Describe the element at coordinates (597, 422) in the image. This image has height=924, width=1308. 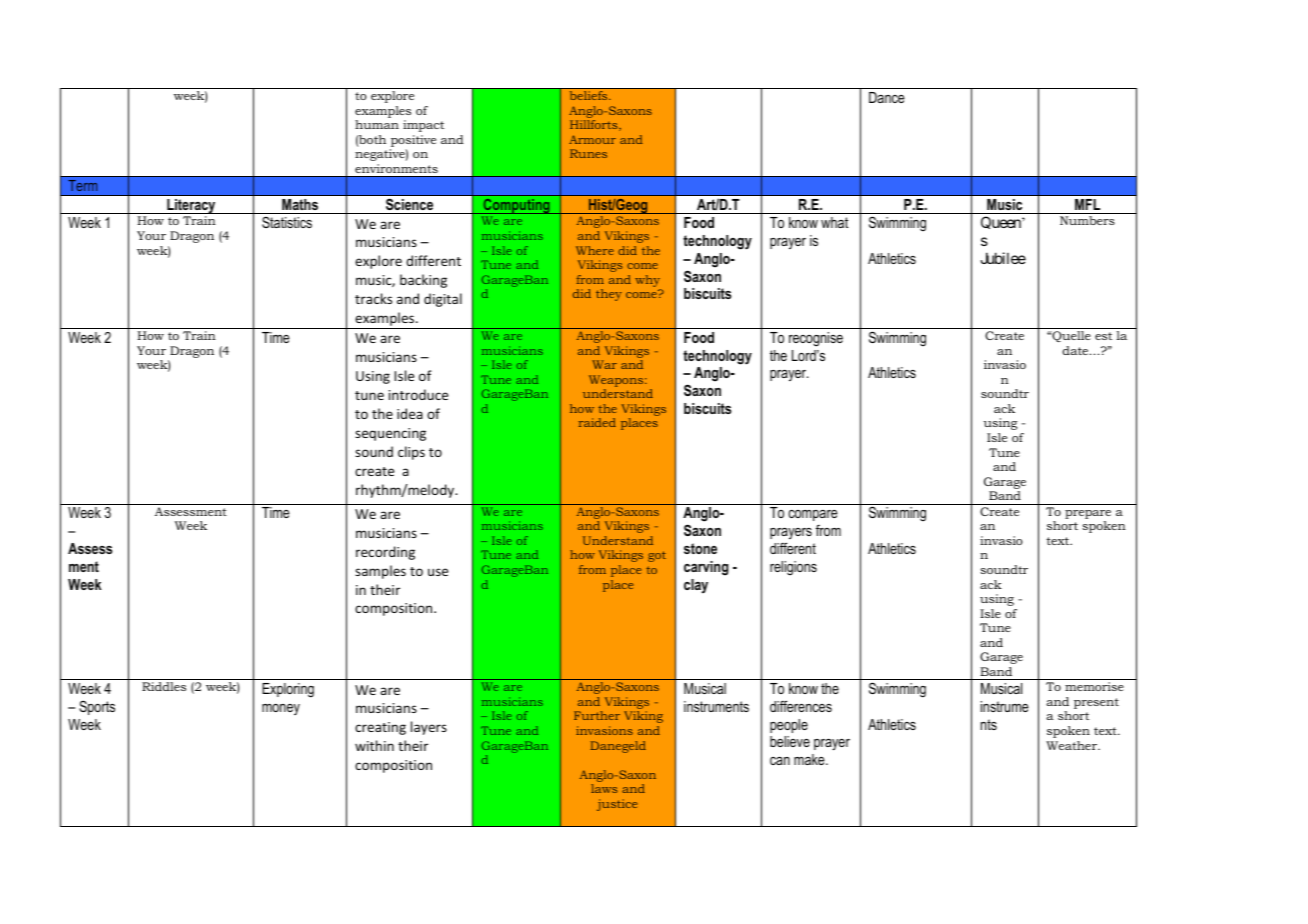
I see `raided` at that location.
